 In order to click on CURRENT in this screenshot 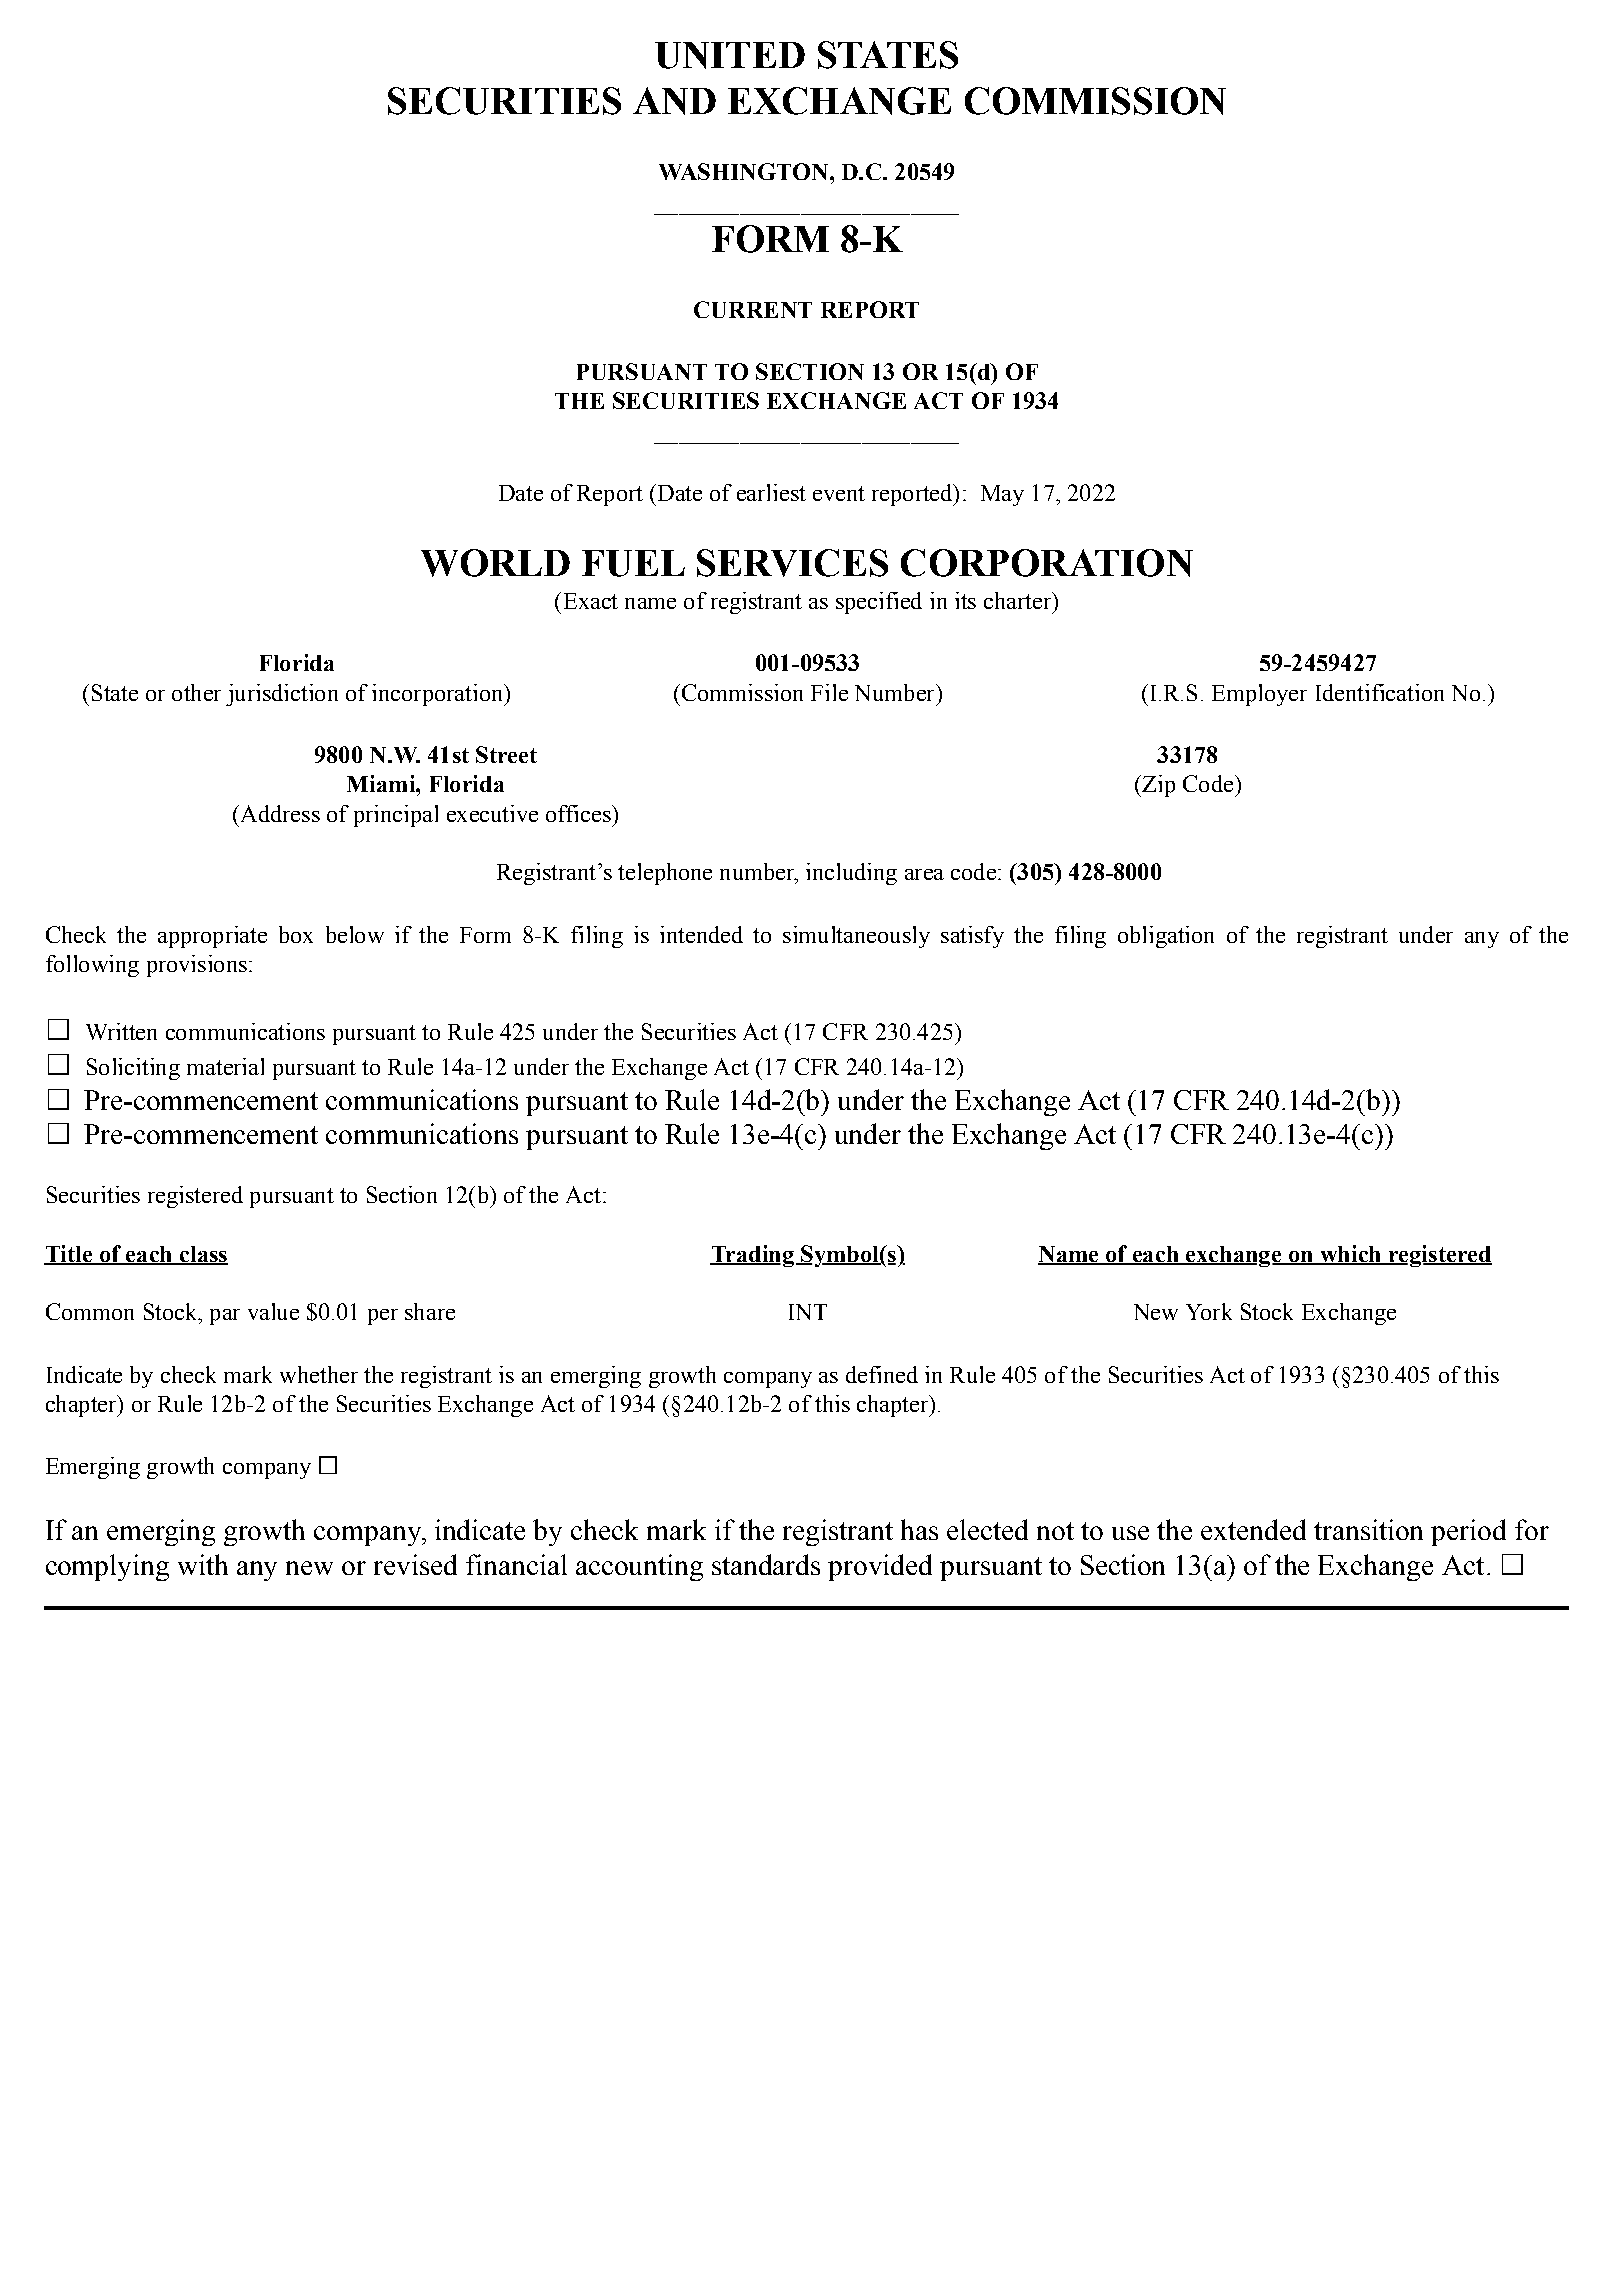, I will do `click(753, 309)`.
